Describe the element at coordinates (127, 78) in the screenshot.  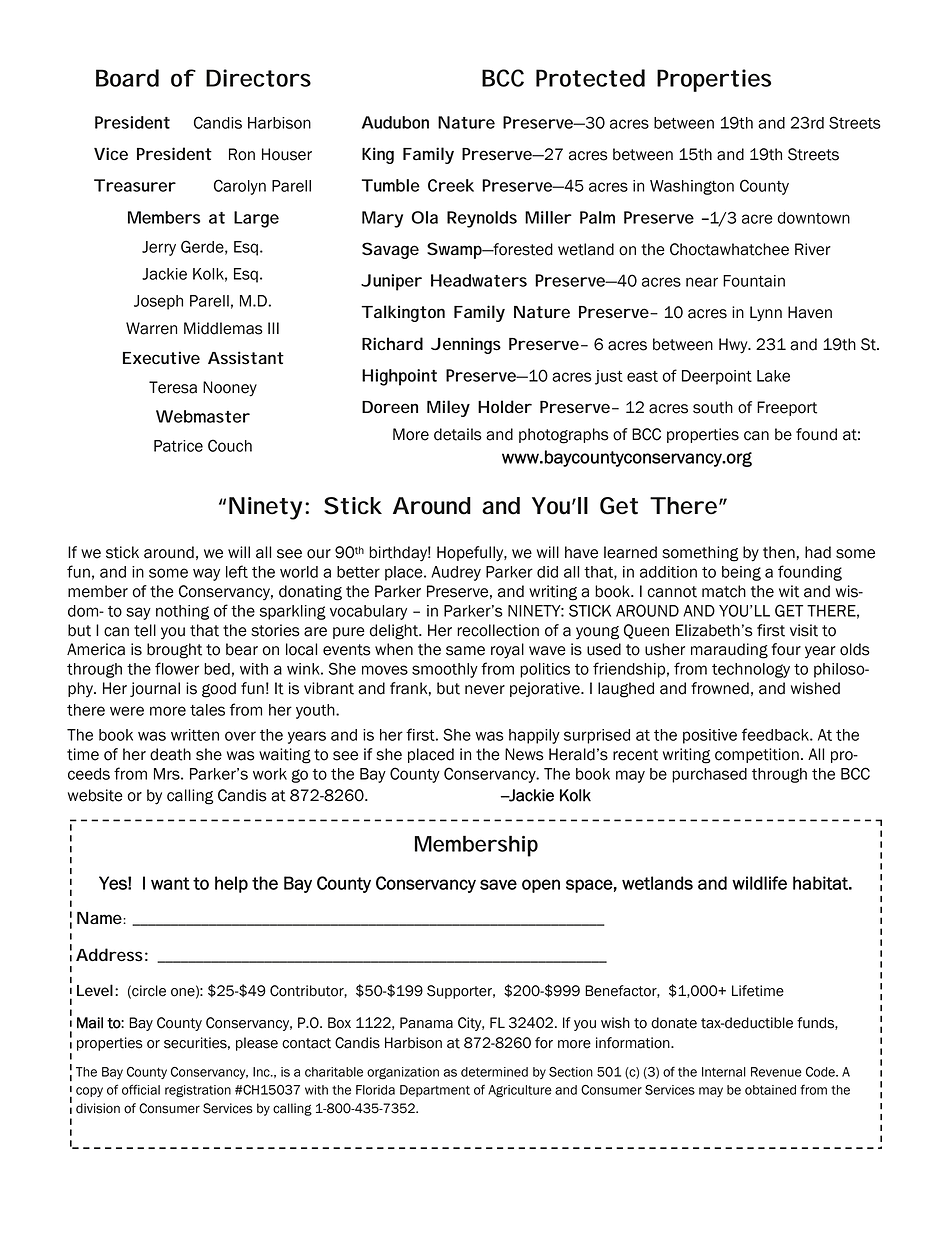
I see `Board` at that location.
